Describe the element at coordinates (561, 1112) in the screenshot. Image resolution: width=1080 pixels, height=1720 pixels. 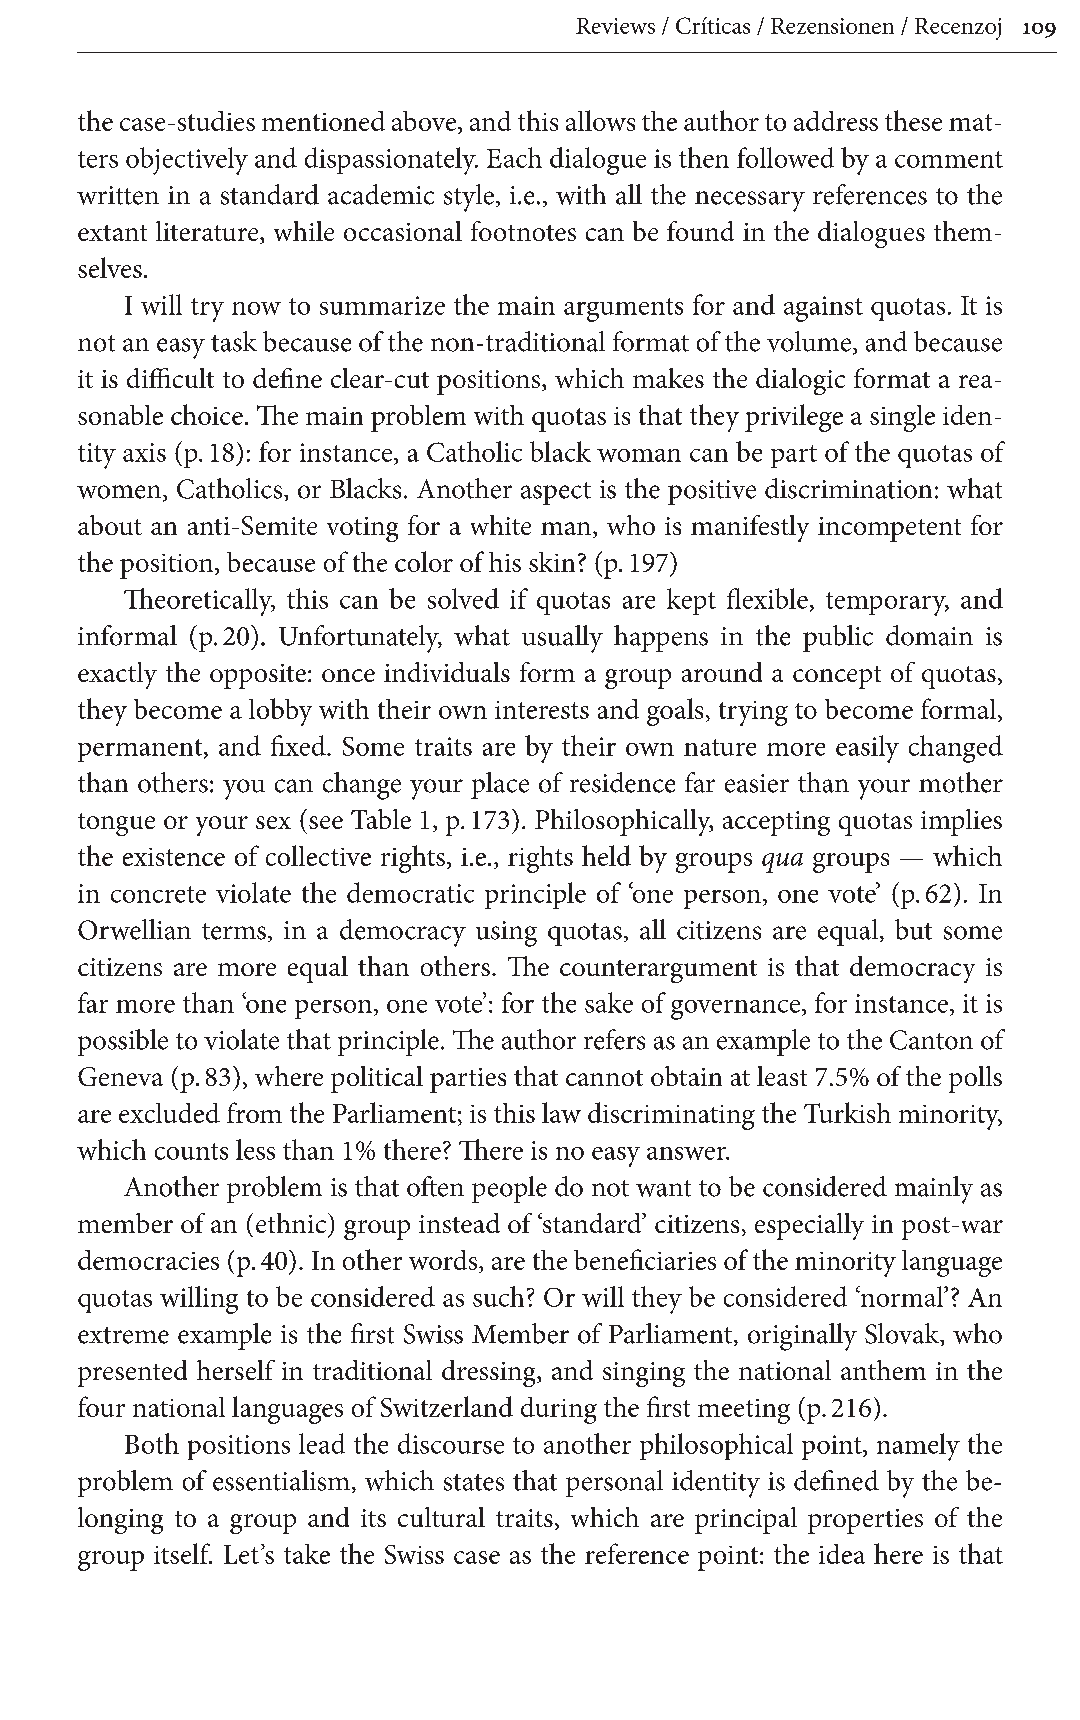
I see `law` at that location.
